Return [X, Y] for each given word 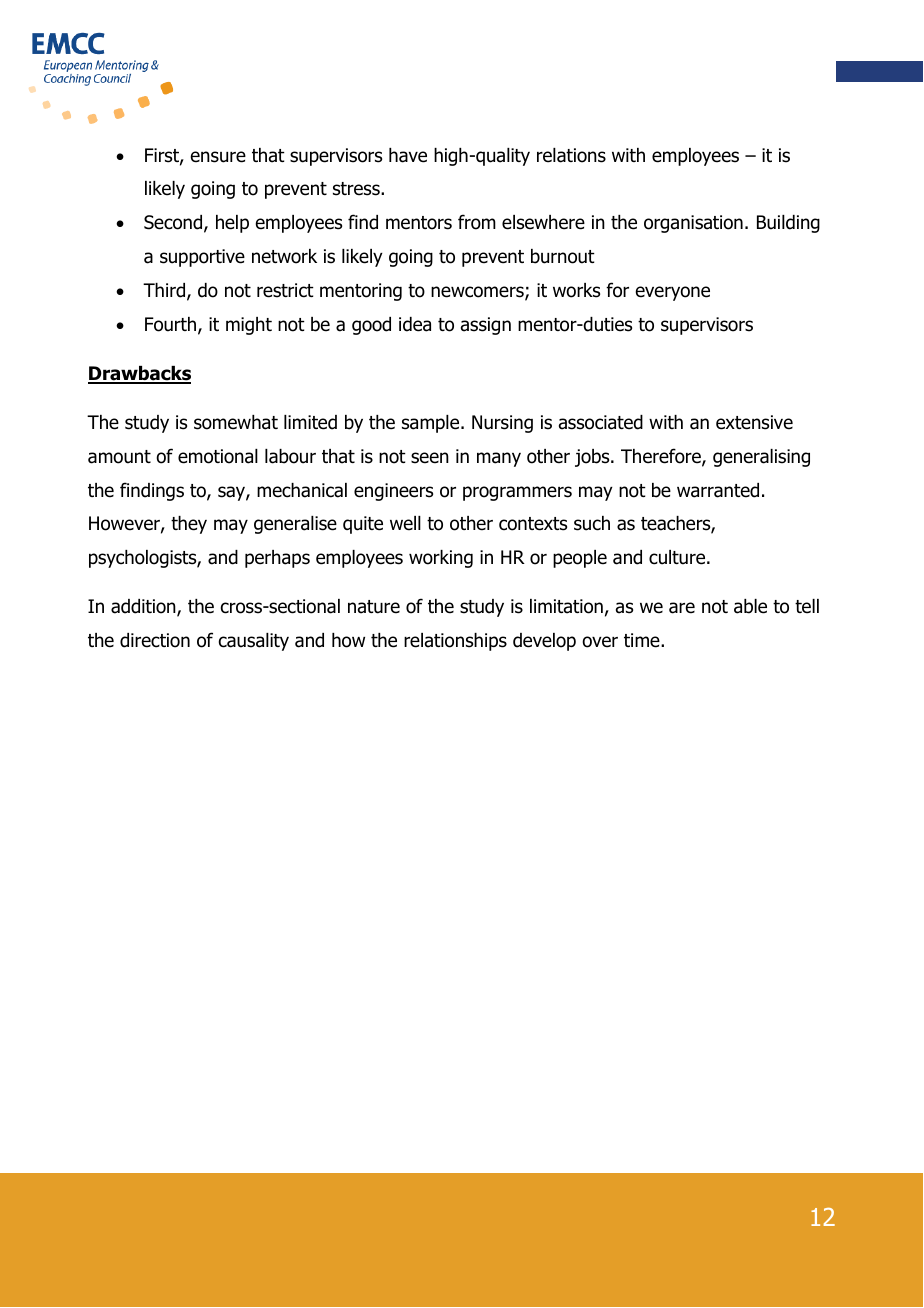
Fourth [172, 325]
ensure [218, 157]
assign [486, 326]
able [750, 606]
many [499, 459]
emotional [218, 456]
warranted [718, 490]
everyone [673, 293]
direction [155, 640]
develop [544, 642]
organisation [693, 224]
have [408, 155]
